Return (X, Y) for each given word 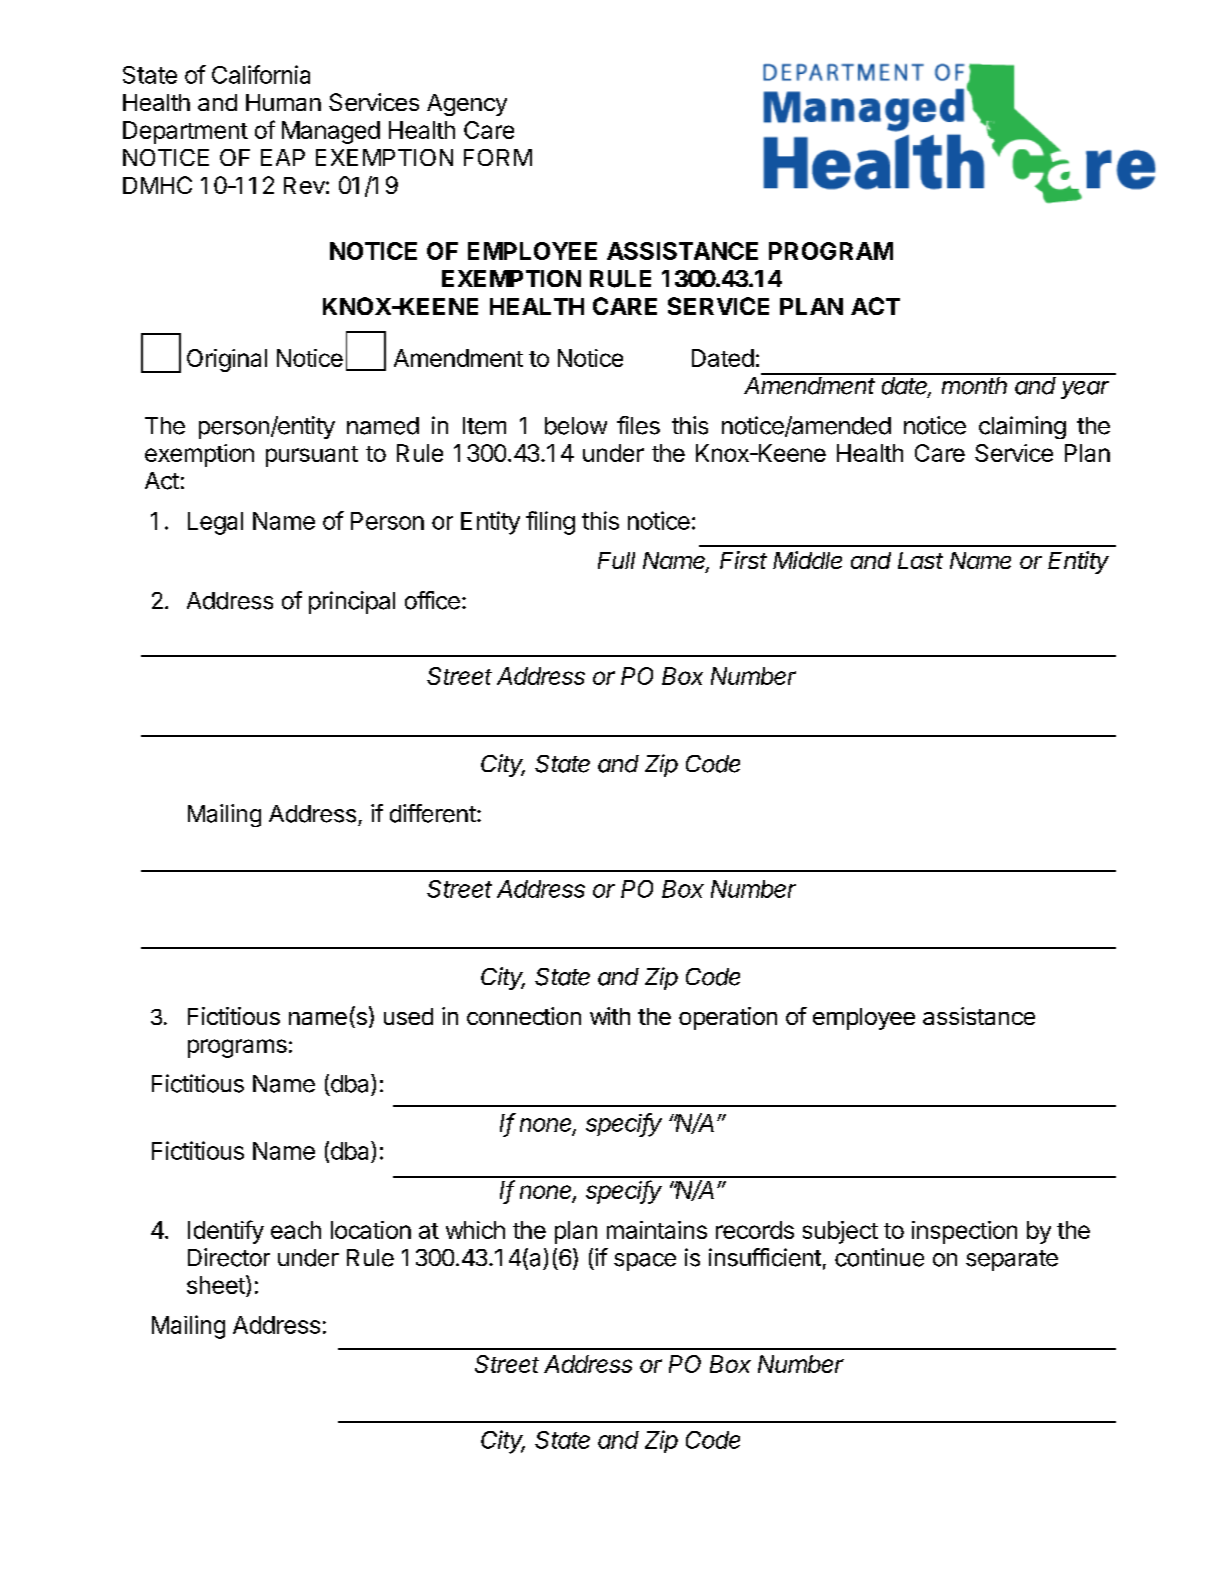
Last (920, 560)
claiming (1022, 427)
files (638, 425)
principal (352, 602)
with (610, 1016)
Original (227, 360)
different (433, 813)
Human (283, 102)
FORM (498, 157)
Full (616, 560)
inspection (964, 1232)
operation (728, 1018)
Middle (807, 560)
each (296, 1230)
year (1085, 390)
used (408, 1016)
